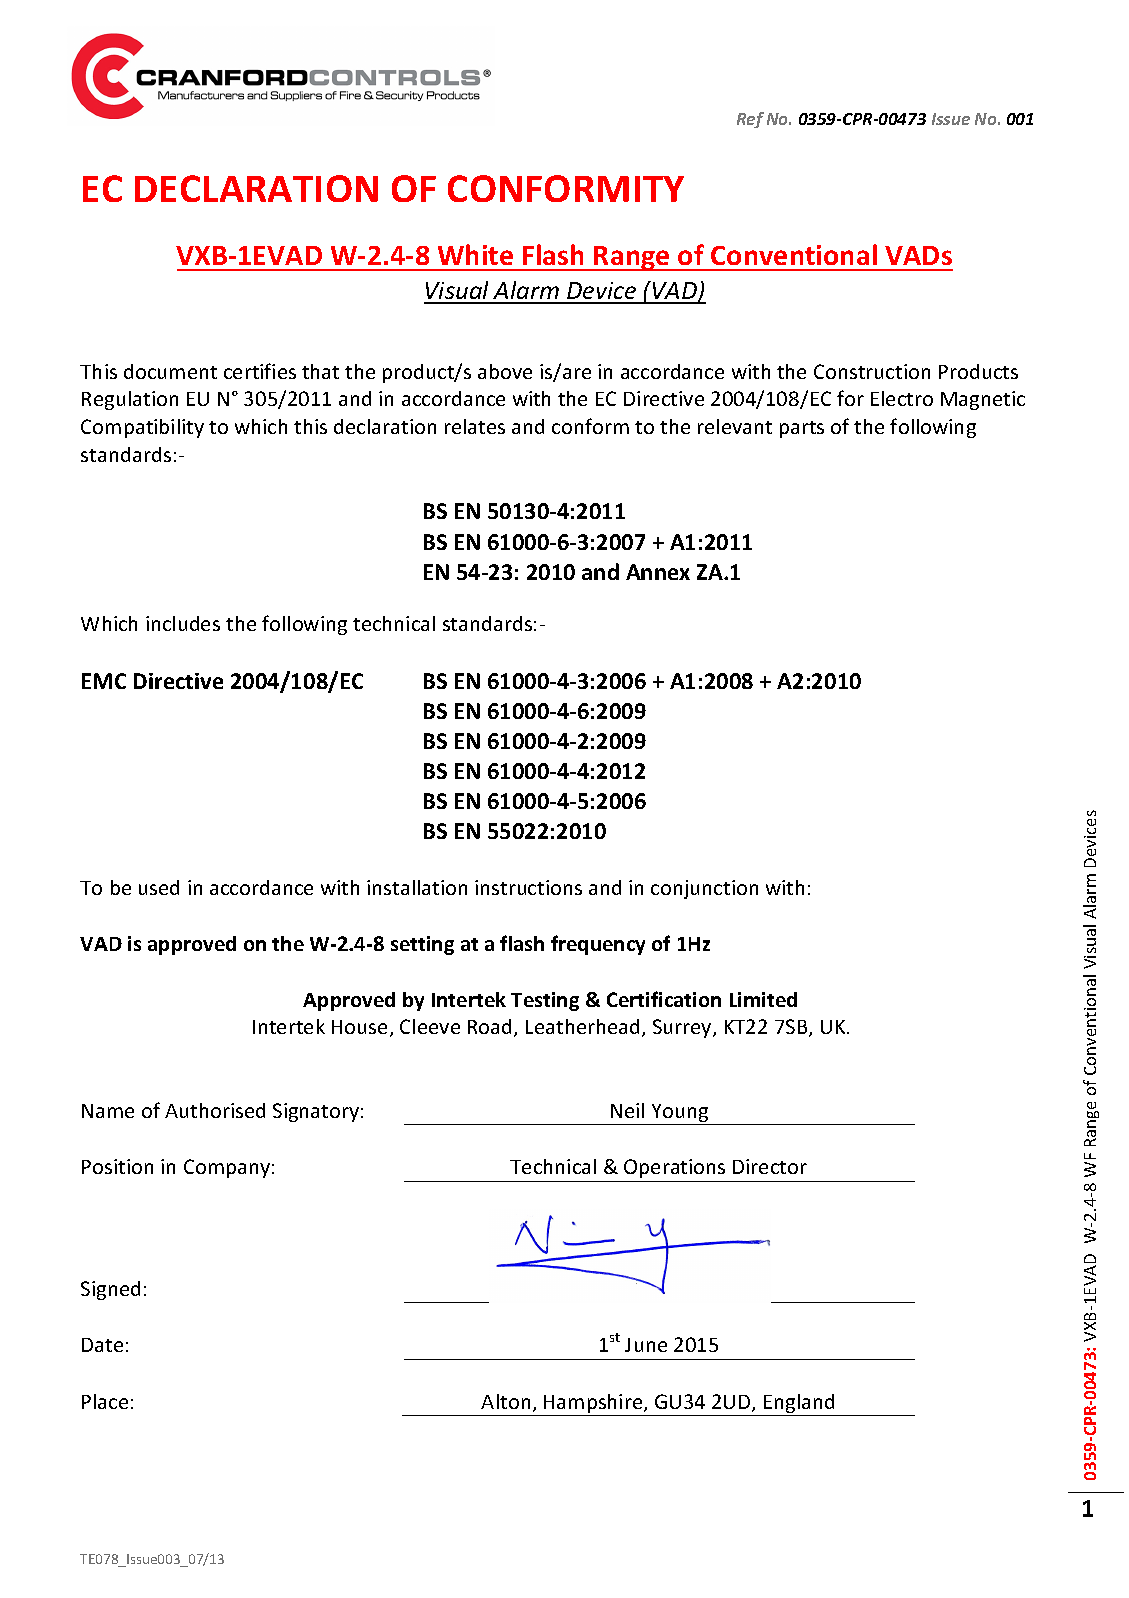  Describe the element at coordinates (763, 999) in the screenshot. I see `Limited` at that location.
